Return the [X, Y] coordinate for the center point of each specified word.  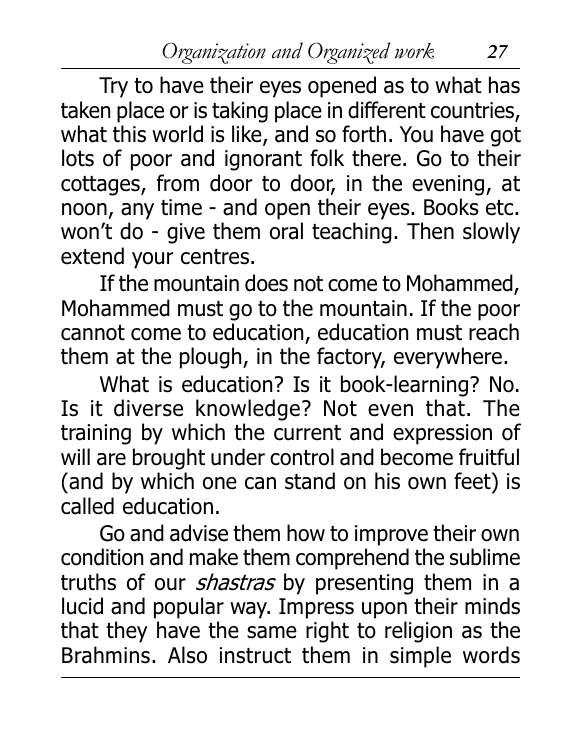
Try [113, 87]
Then [430, 231]
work [414, 51]
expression [442, 434]
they [127, 632]
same [272, 632]
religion [418, 632]
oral [286, 231]
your [153, 260]
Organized [349, 53]
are [111, 459]
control [302, 457]
